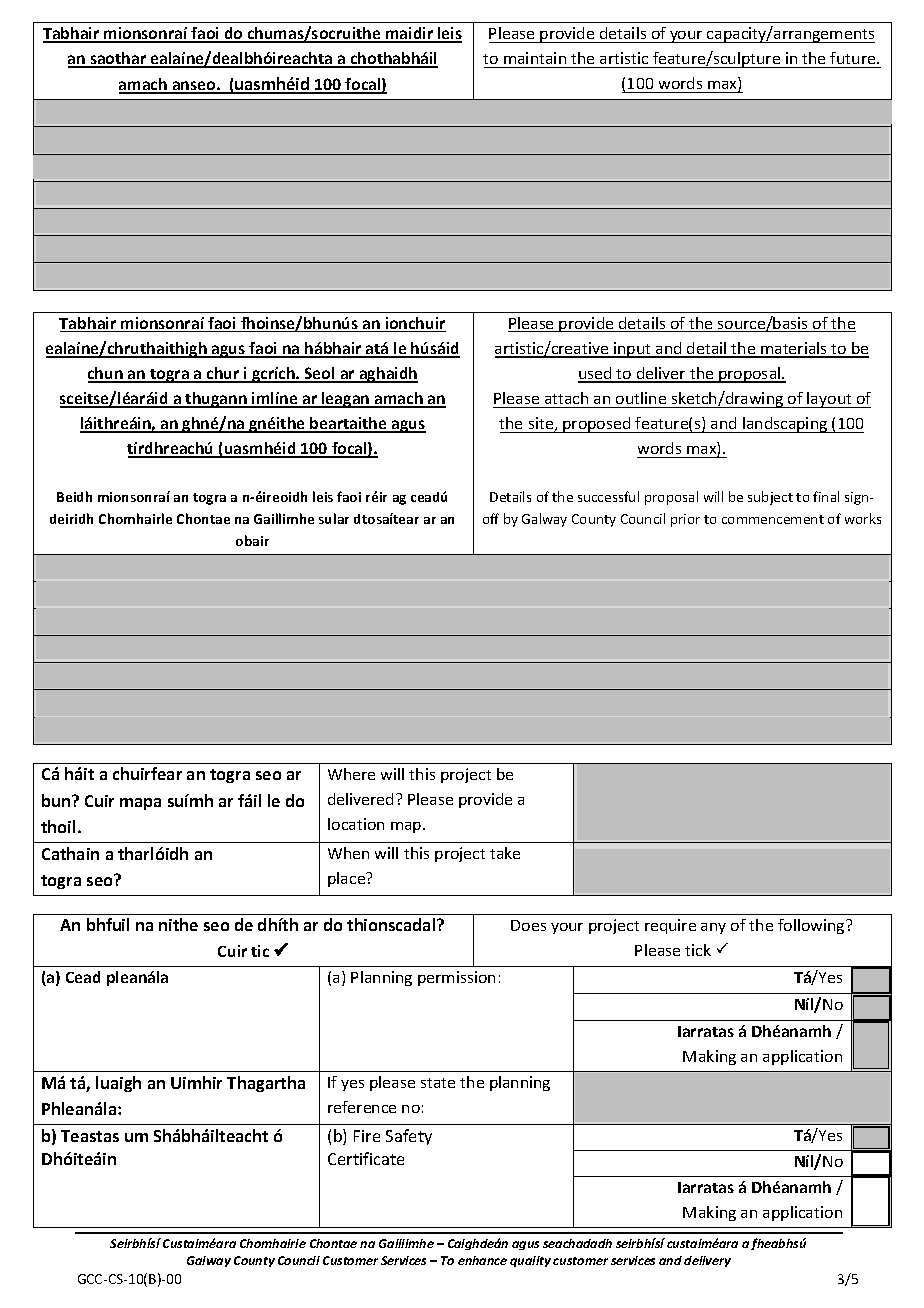 This screenshot has height=1308, width=924. Describe the element at coordinates (366, 1158) in the screenshot. I see `Certificate` at that location.
